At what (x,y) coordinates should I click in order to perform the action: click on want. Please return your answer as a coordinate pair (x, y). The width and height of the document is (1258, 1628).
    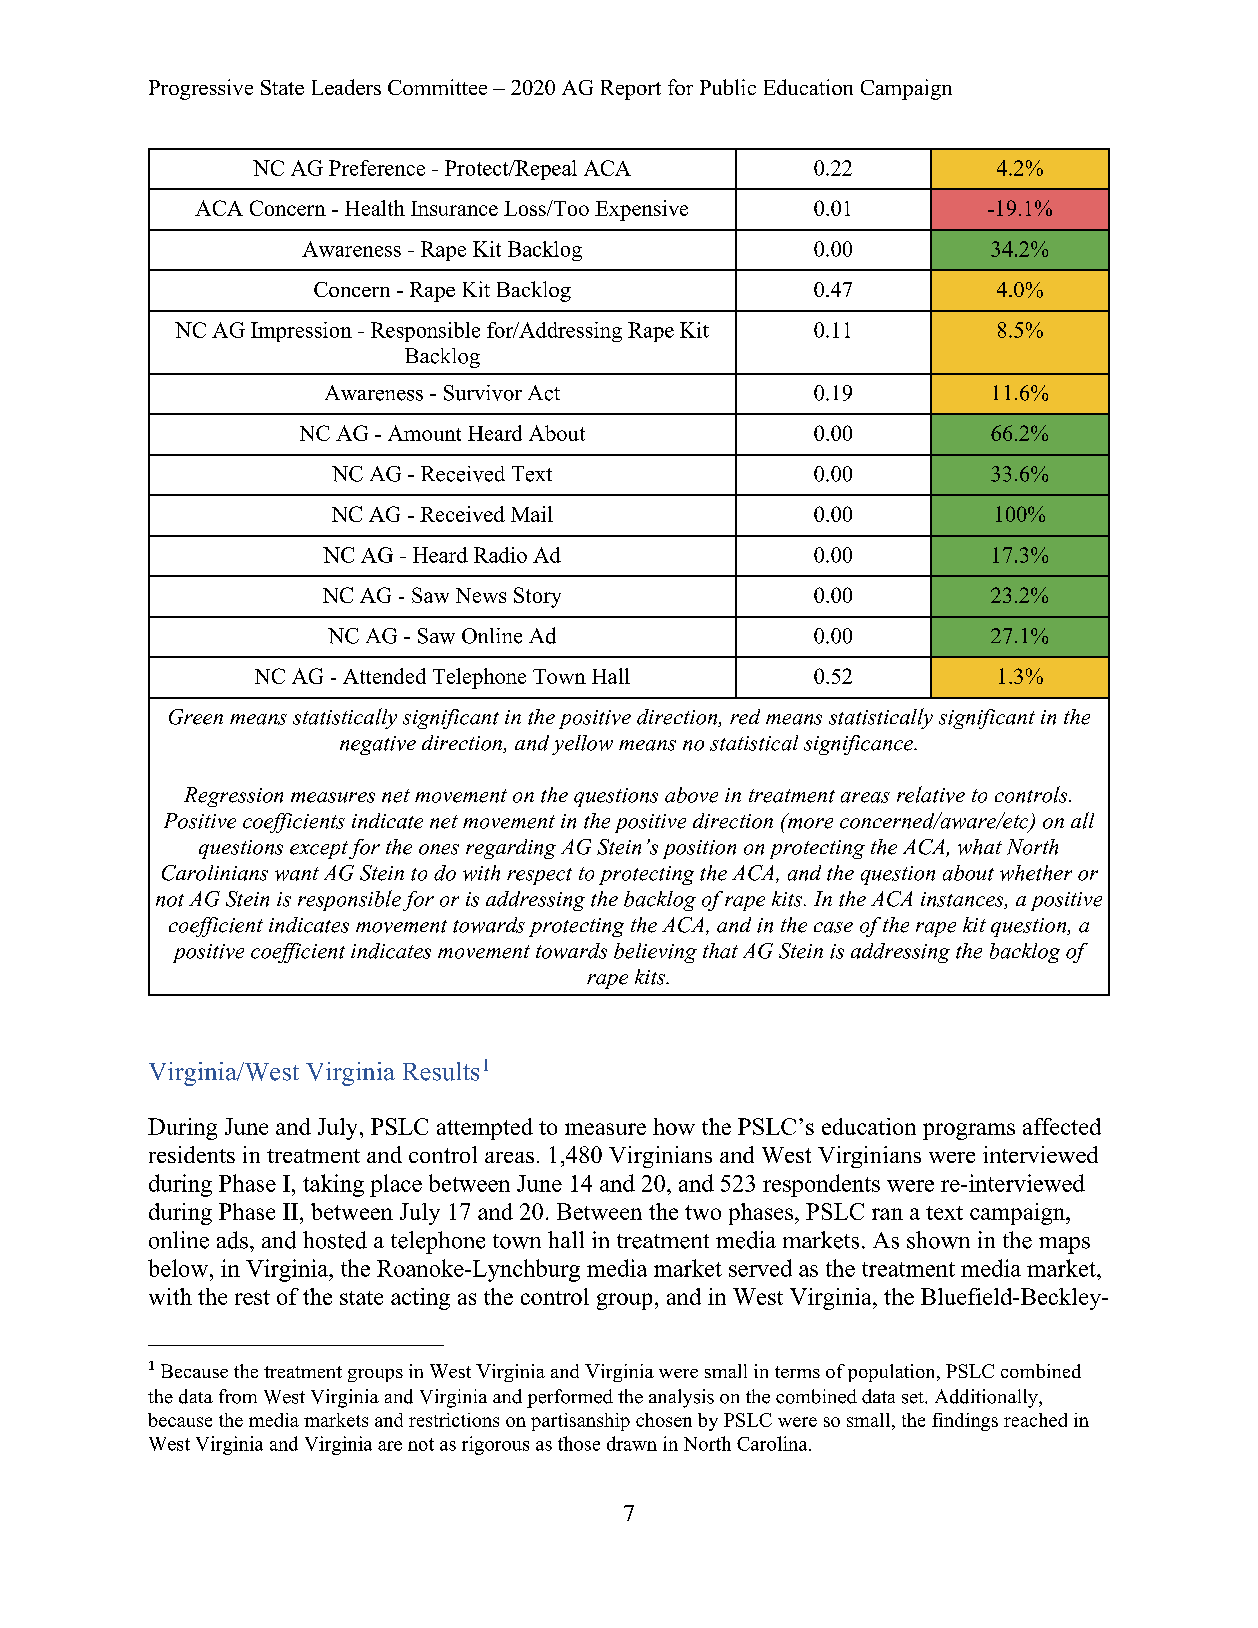
    Looking at the image, I should click on (297, 874).
